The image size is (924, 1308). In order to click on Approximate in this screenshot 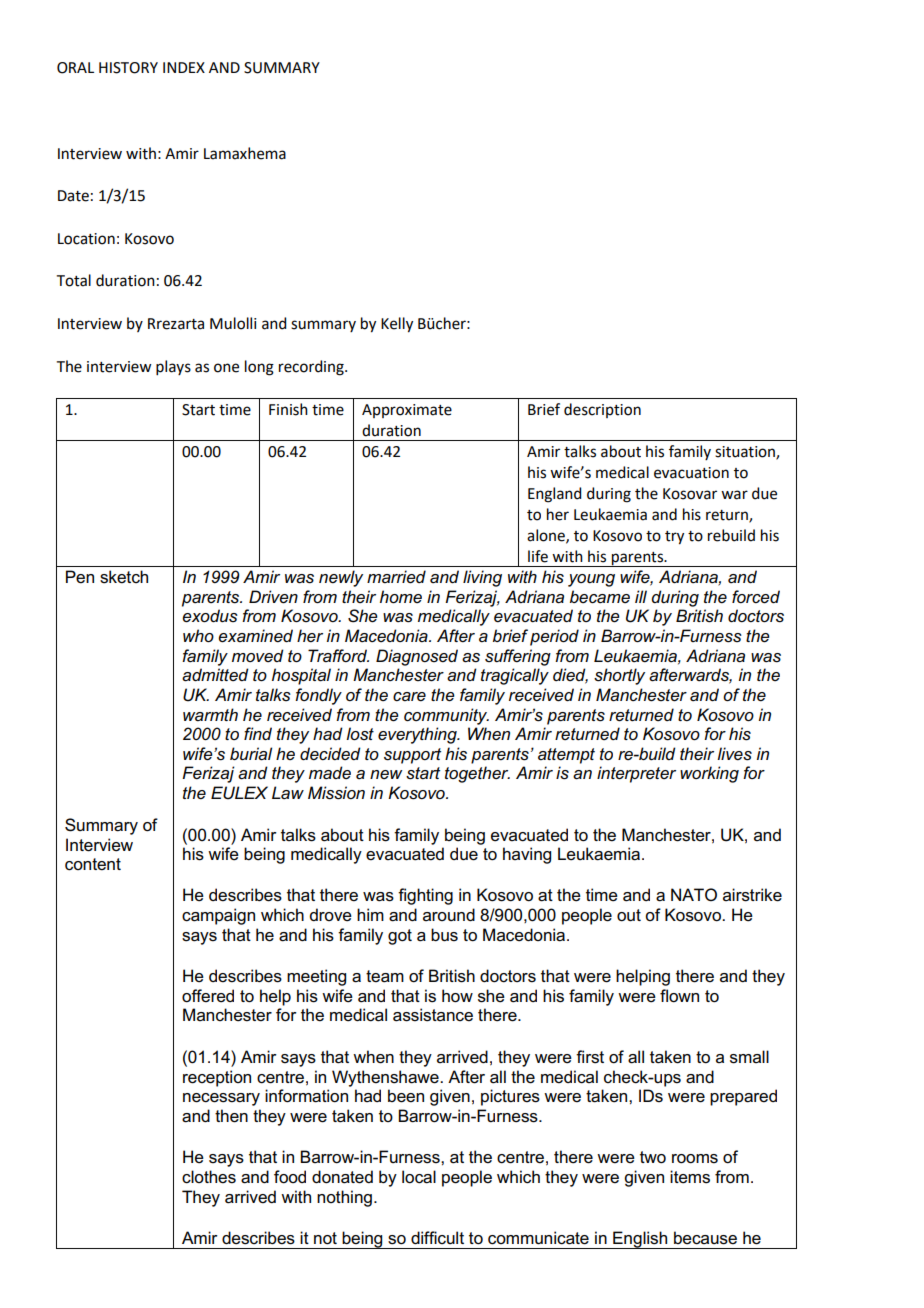, I will do `click(407, 411)`.
